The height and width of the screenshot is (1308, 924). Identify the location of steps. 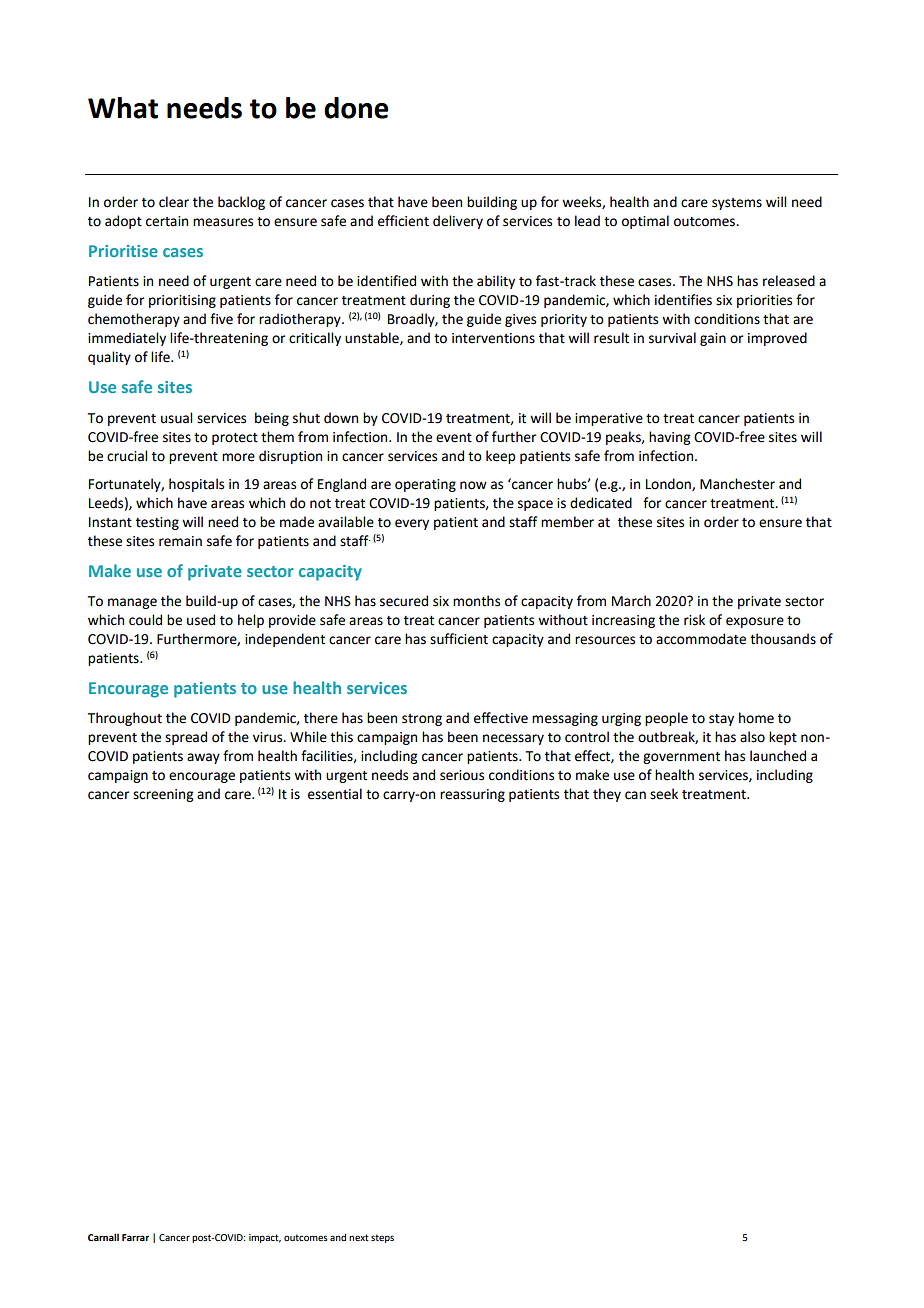
(382, 1238).
